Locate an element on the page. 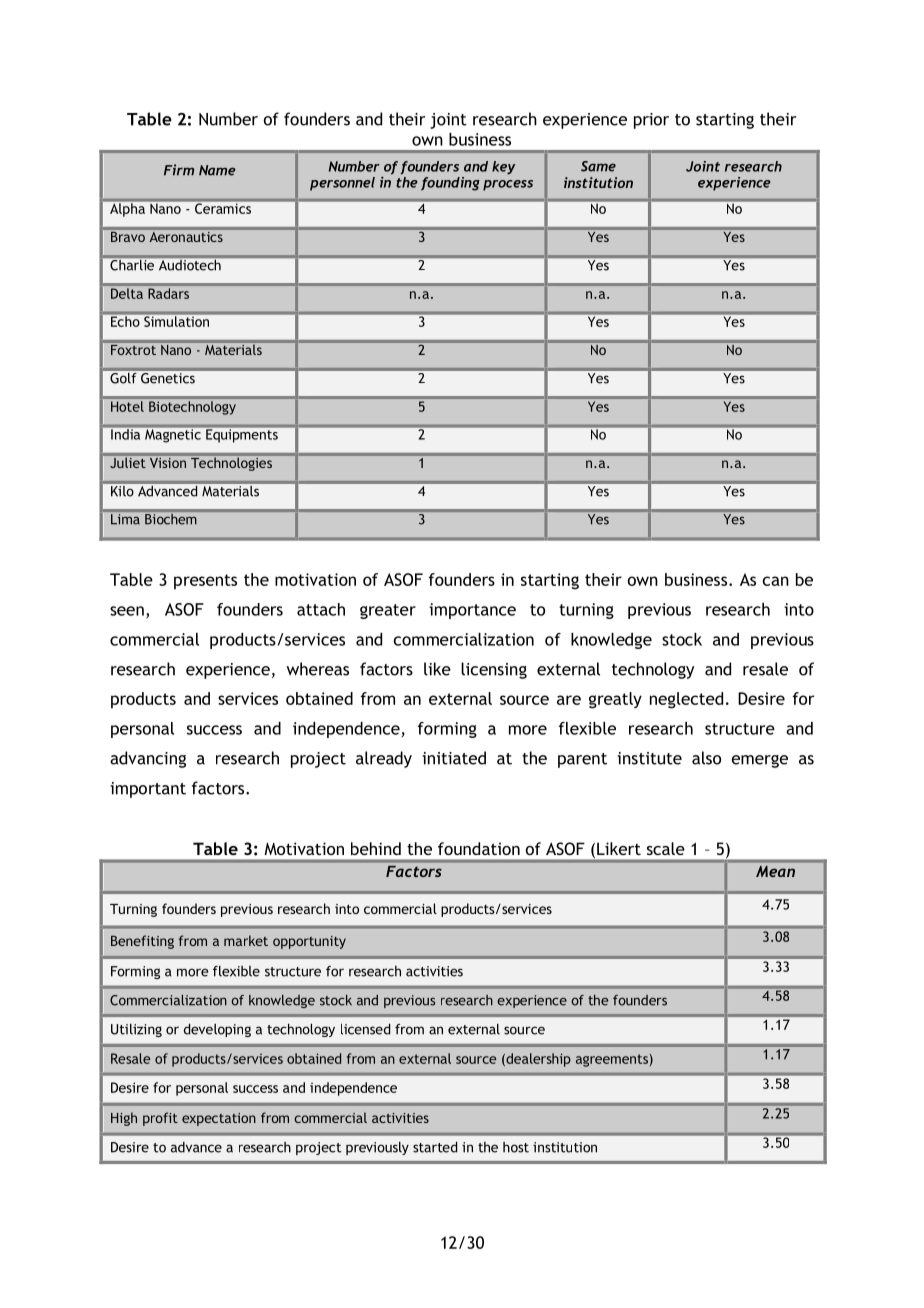 This page has width=924, height=1308. expectation is located at coordinates (219, 1119).
